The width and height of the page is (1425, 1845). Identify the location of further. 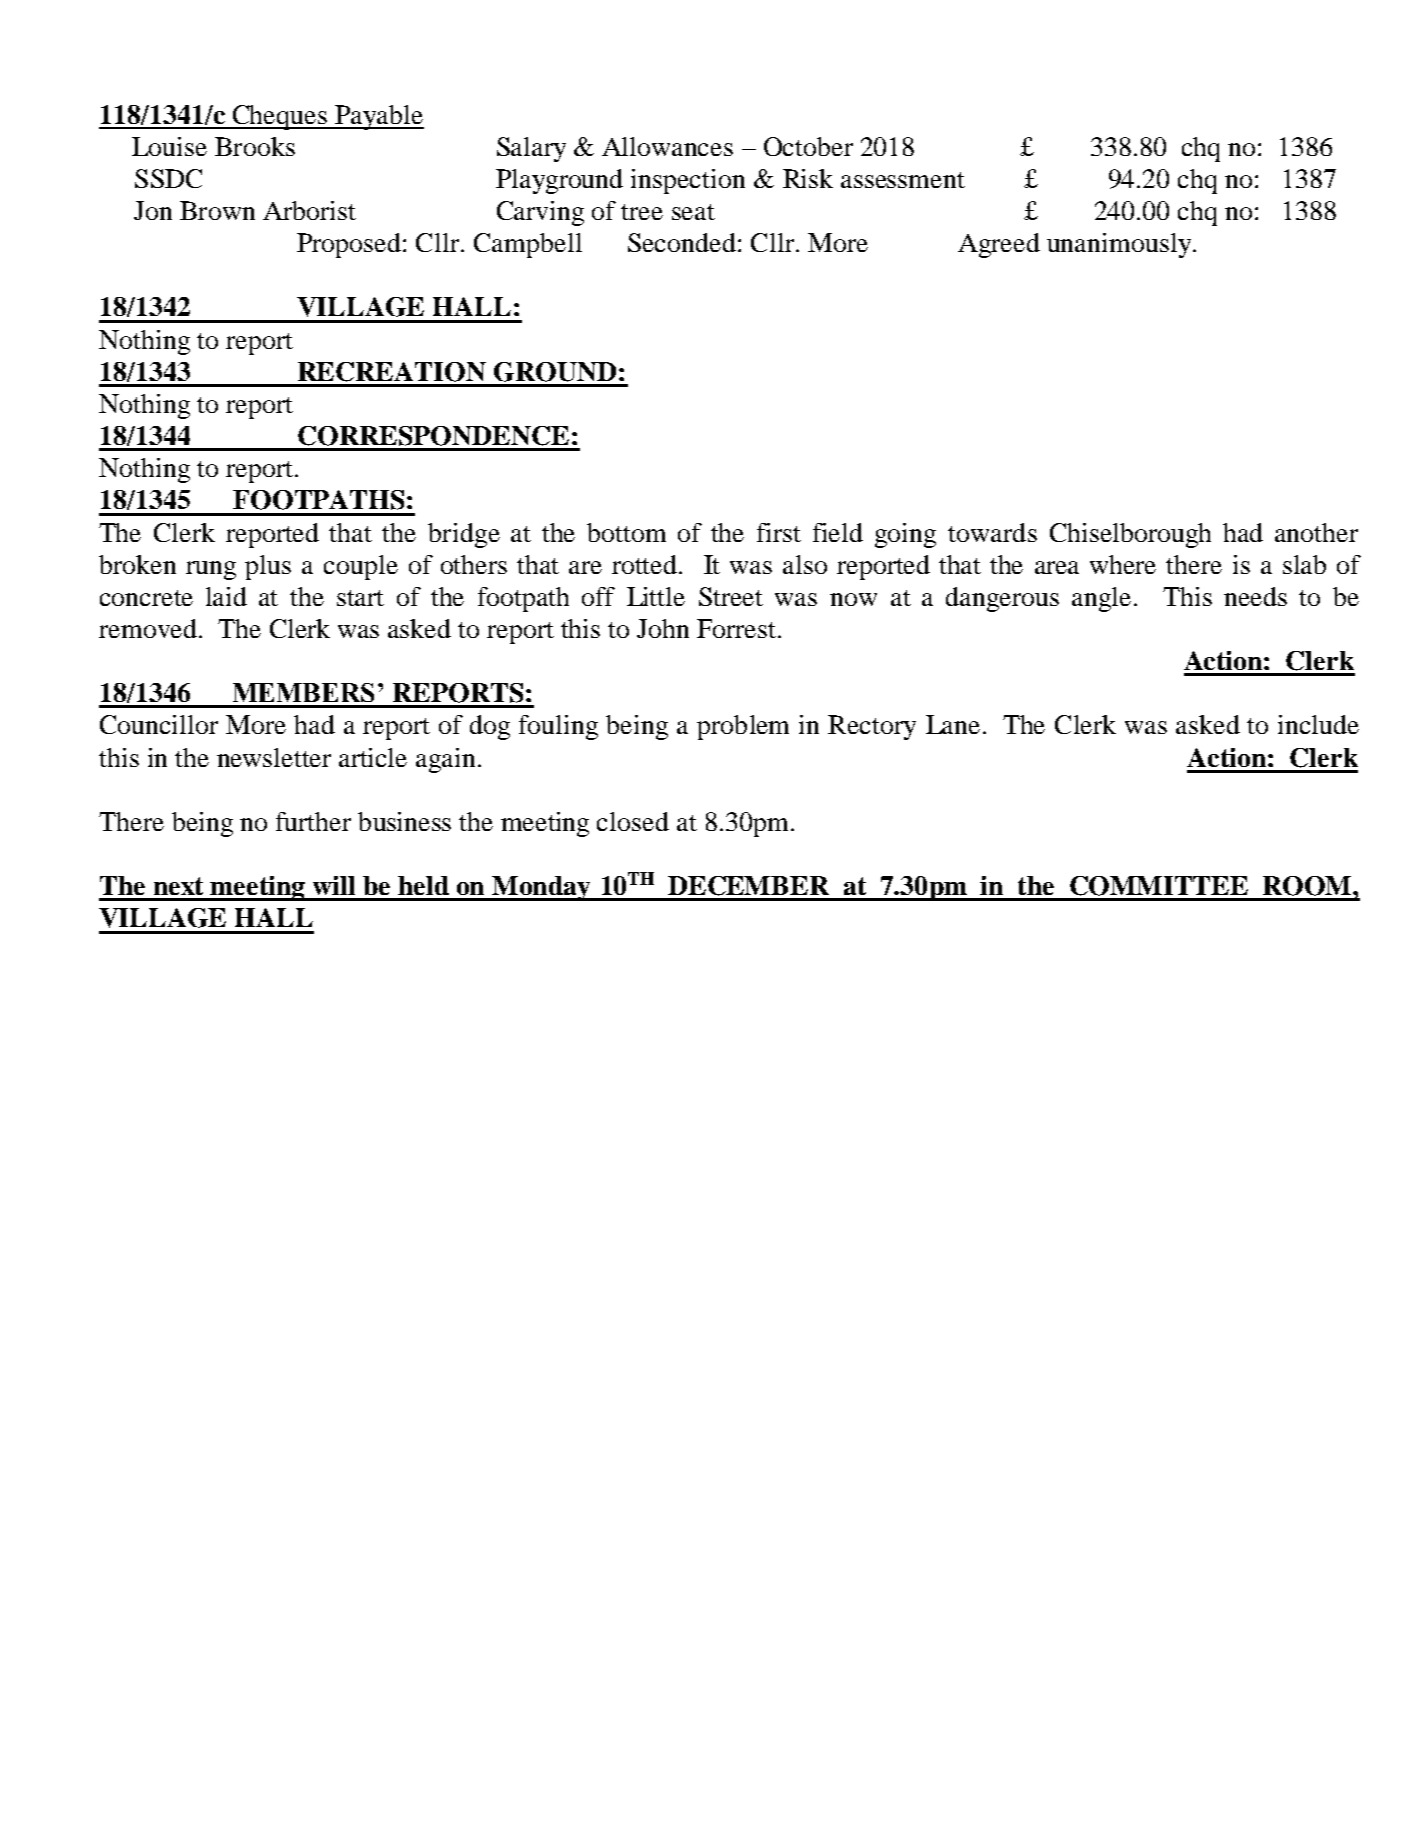
(313, 821).
